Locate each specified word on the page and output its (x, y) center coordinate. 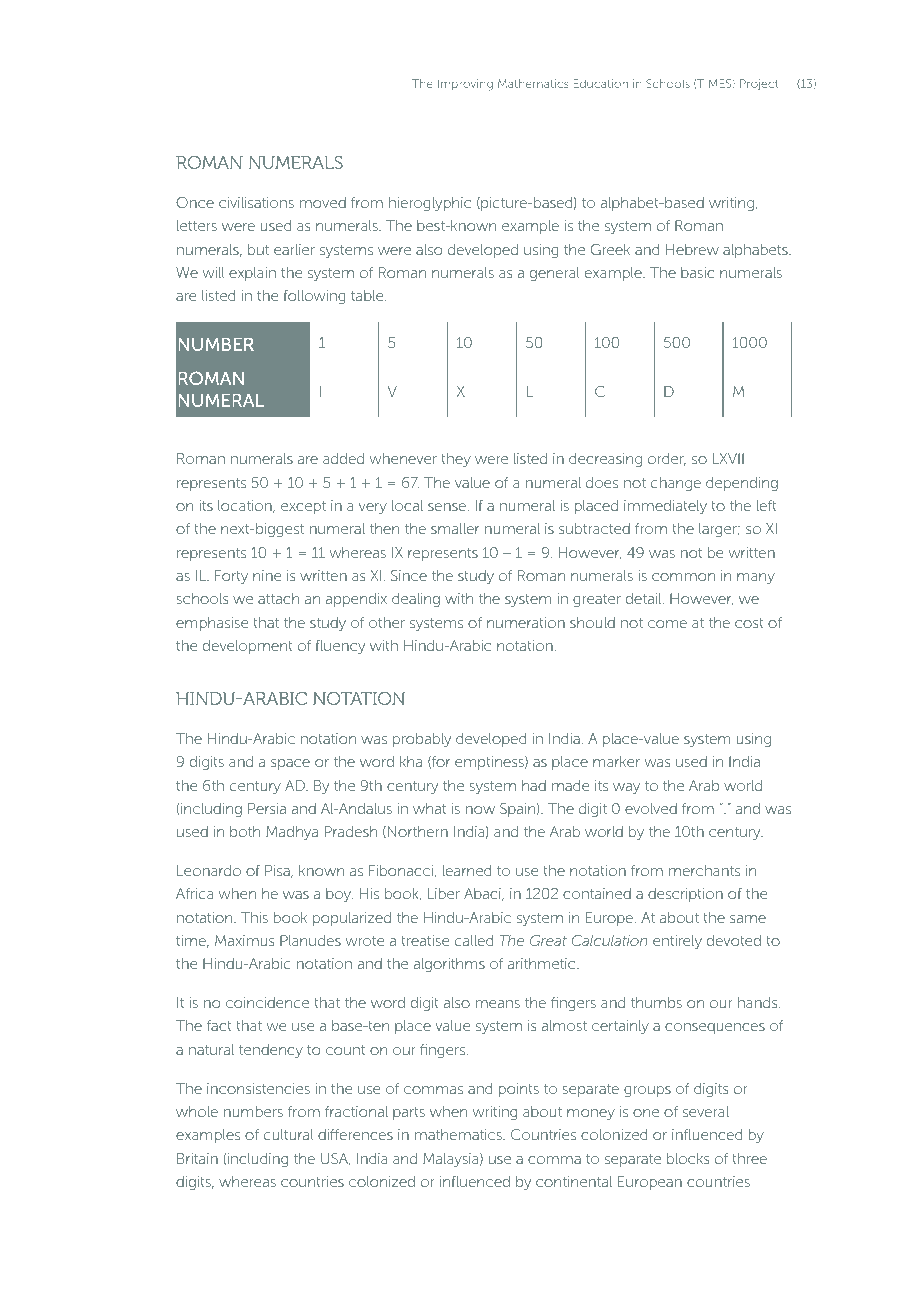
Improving (465, 85)
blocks (688, 1158)
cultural (288, 1134)
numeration (526, 622)
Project (759, 84)
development (248, 647)
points (519, 1090)
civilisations (256, 202)
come (667, 624)
